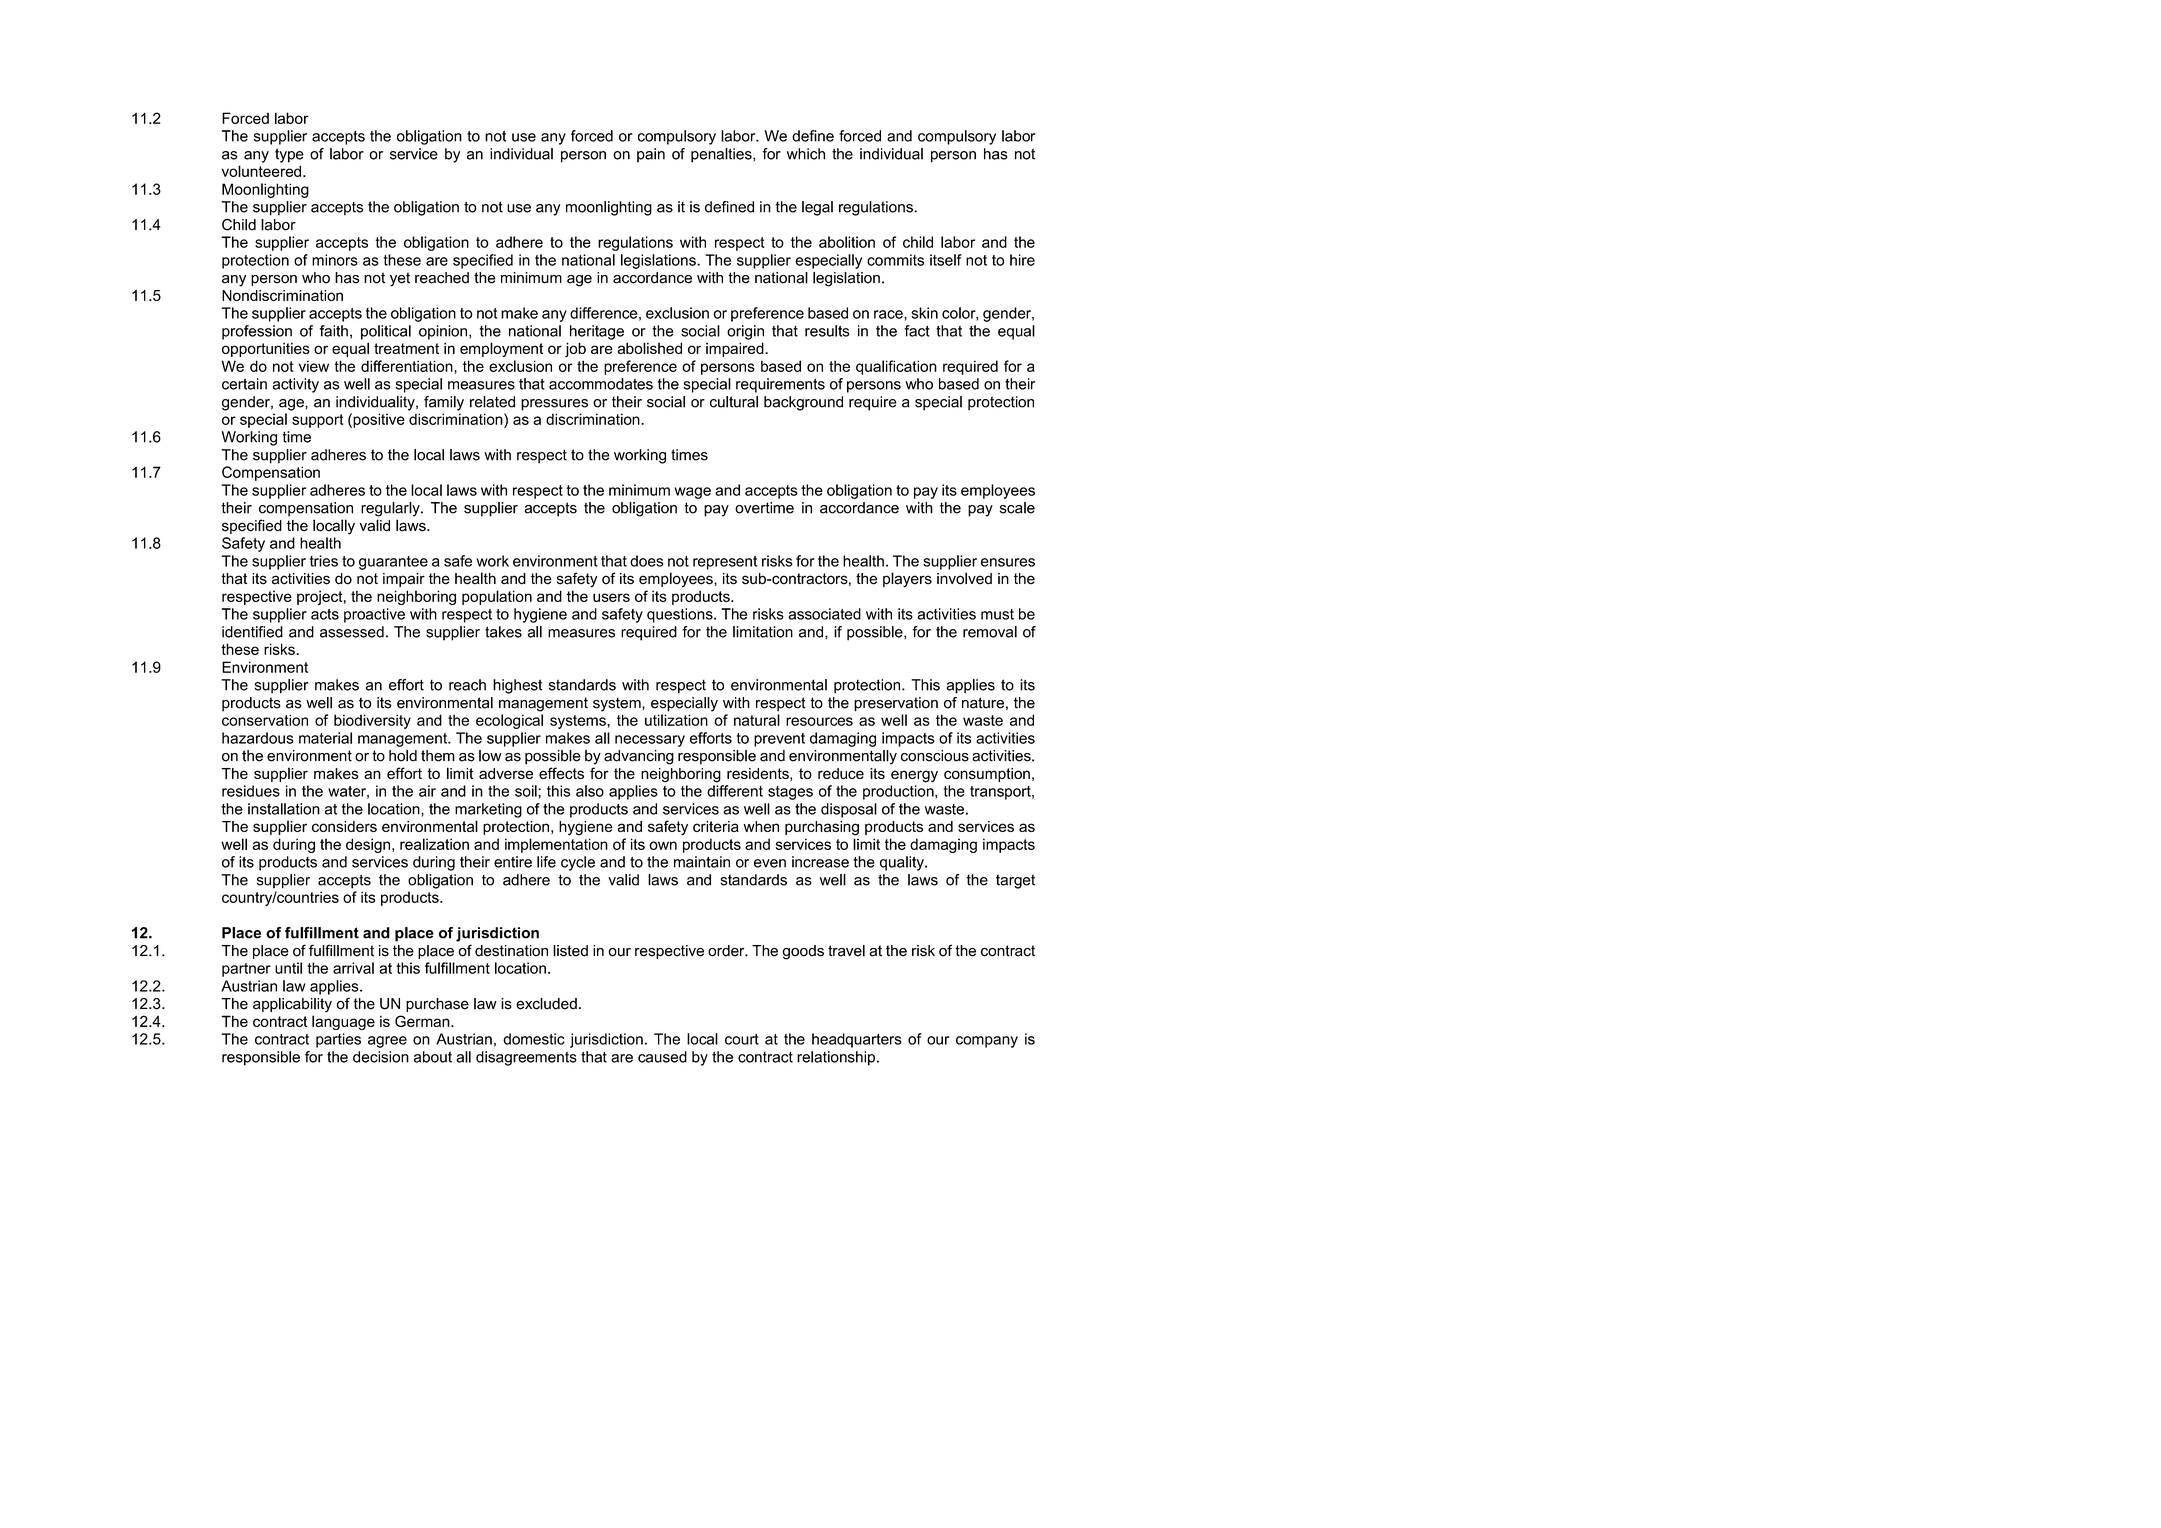 The width and height of the screenshot is (2161, 1528). Describe the element at coordinates (338, 1040) in the screenshot. I see `parties` at that location.
